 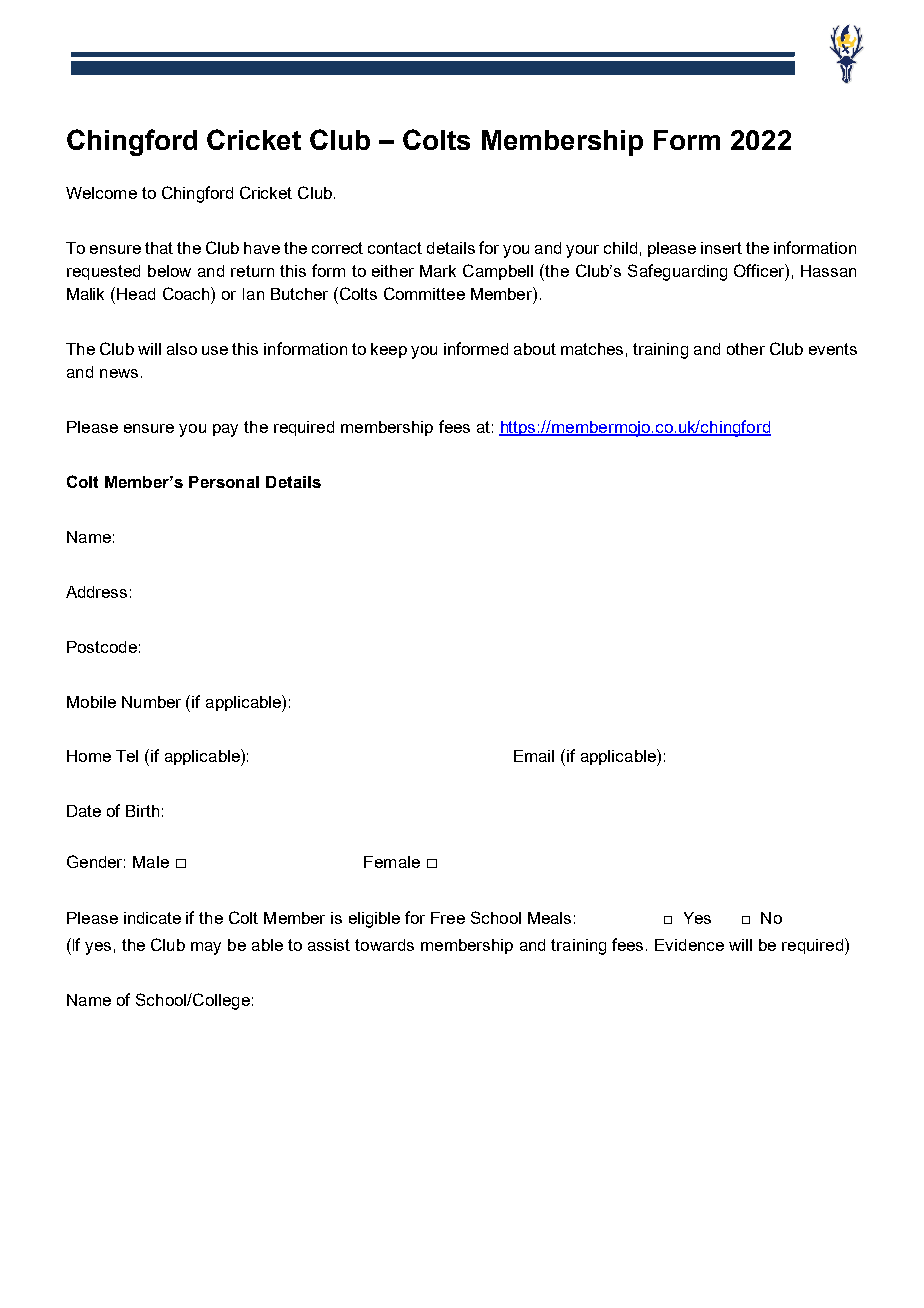 What do you see at coordinates (152, 918) in the screenshot?
I see `indicate` at bounding box center [152, 918].
